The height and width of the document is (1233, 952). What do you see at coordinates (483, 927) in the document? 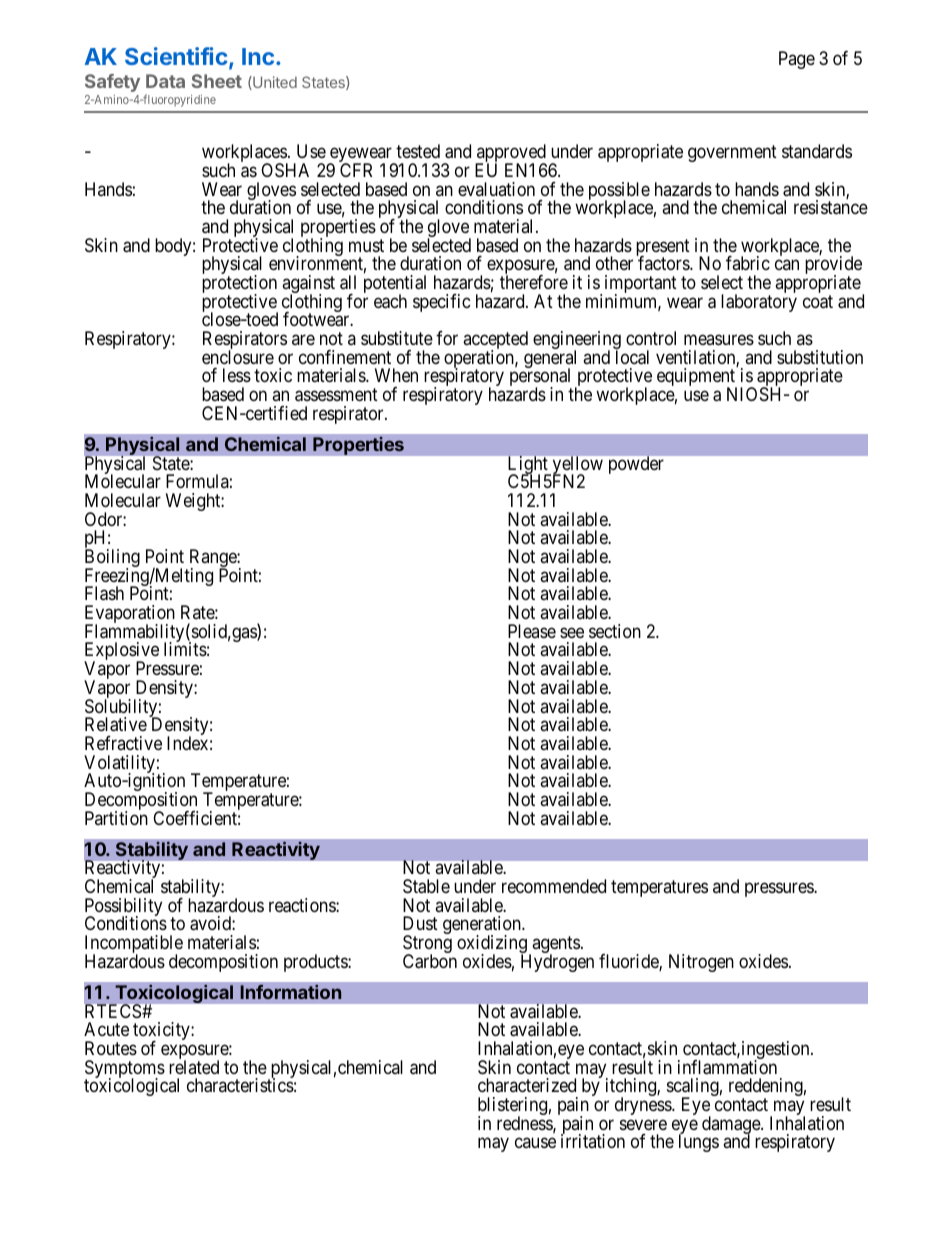
I see `generation` at bounding box center [483, 927].
